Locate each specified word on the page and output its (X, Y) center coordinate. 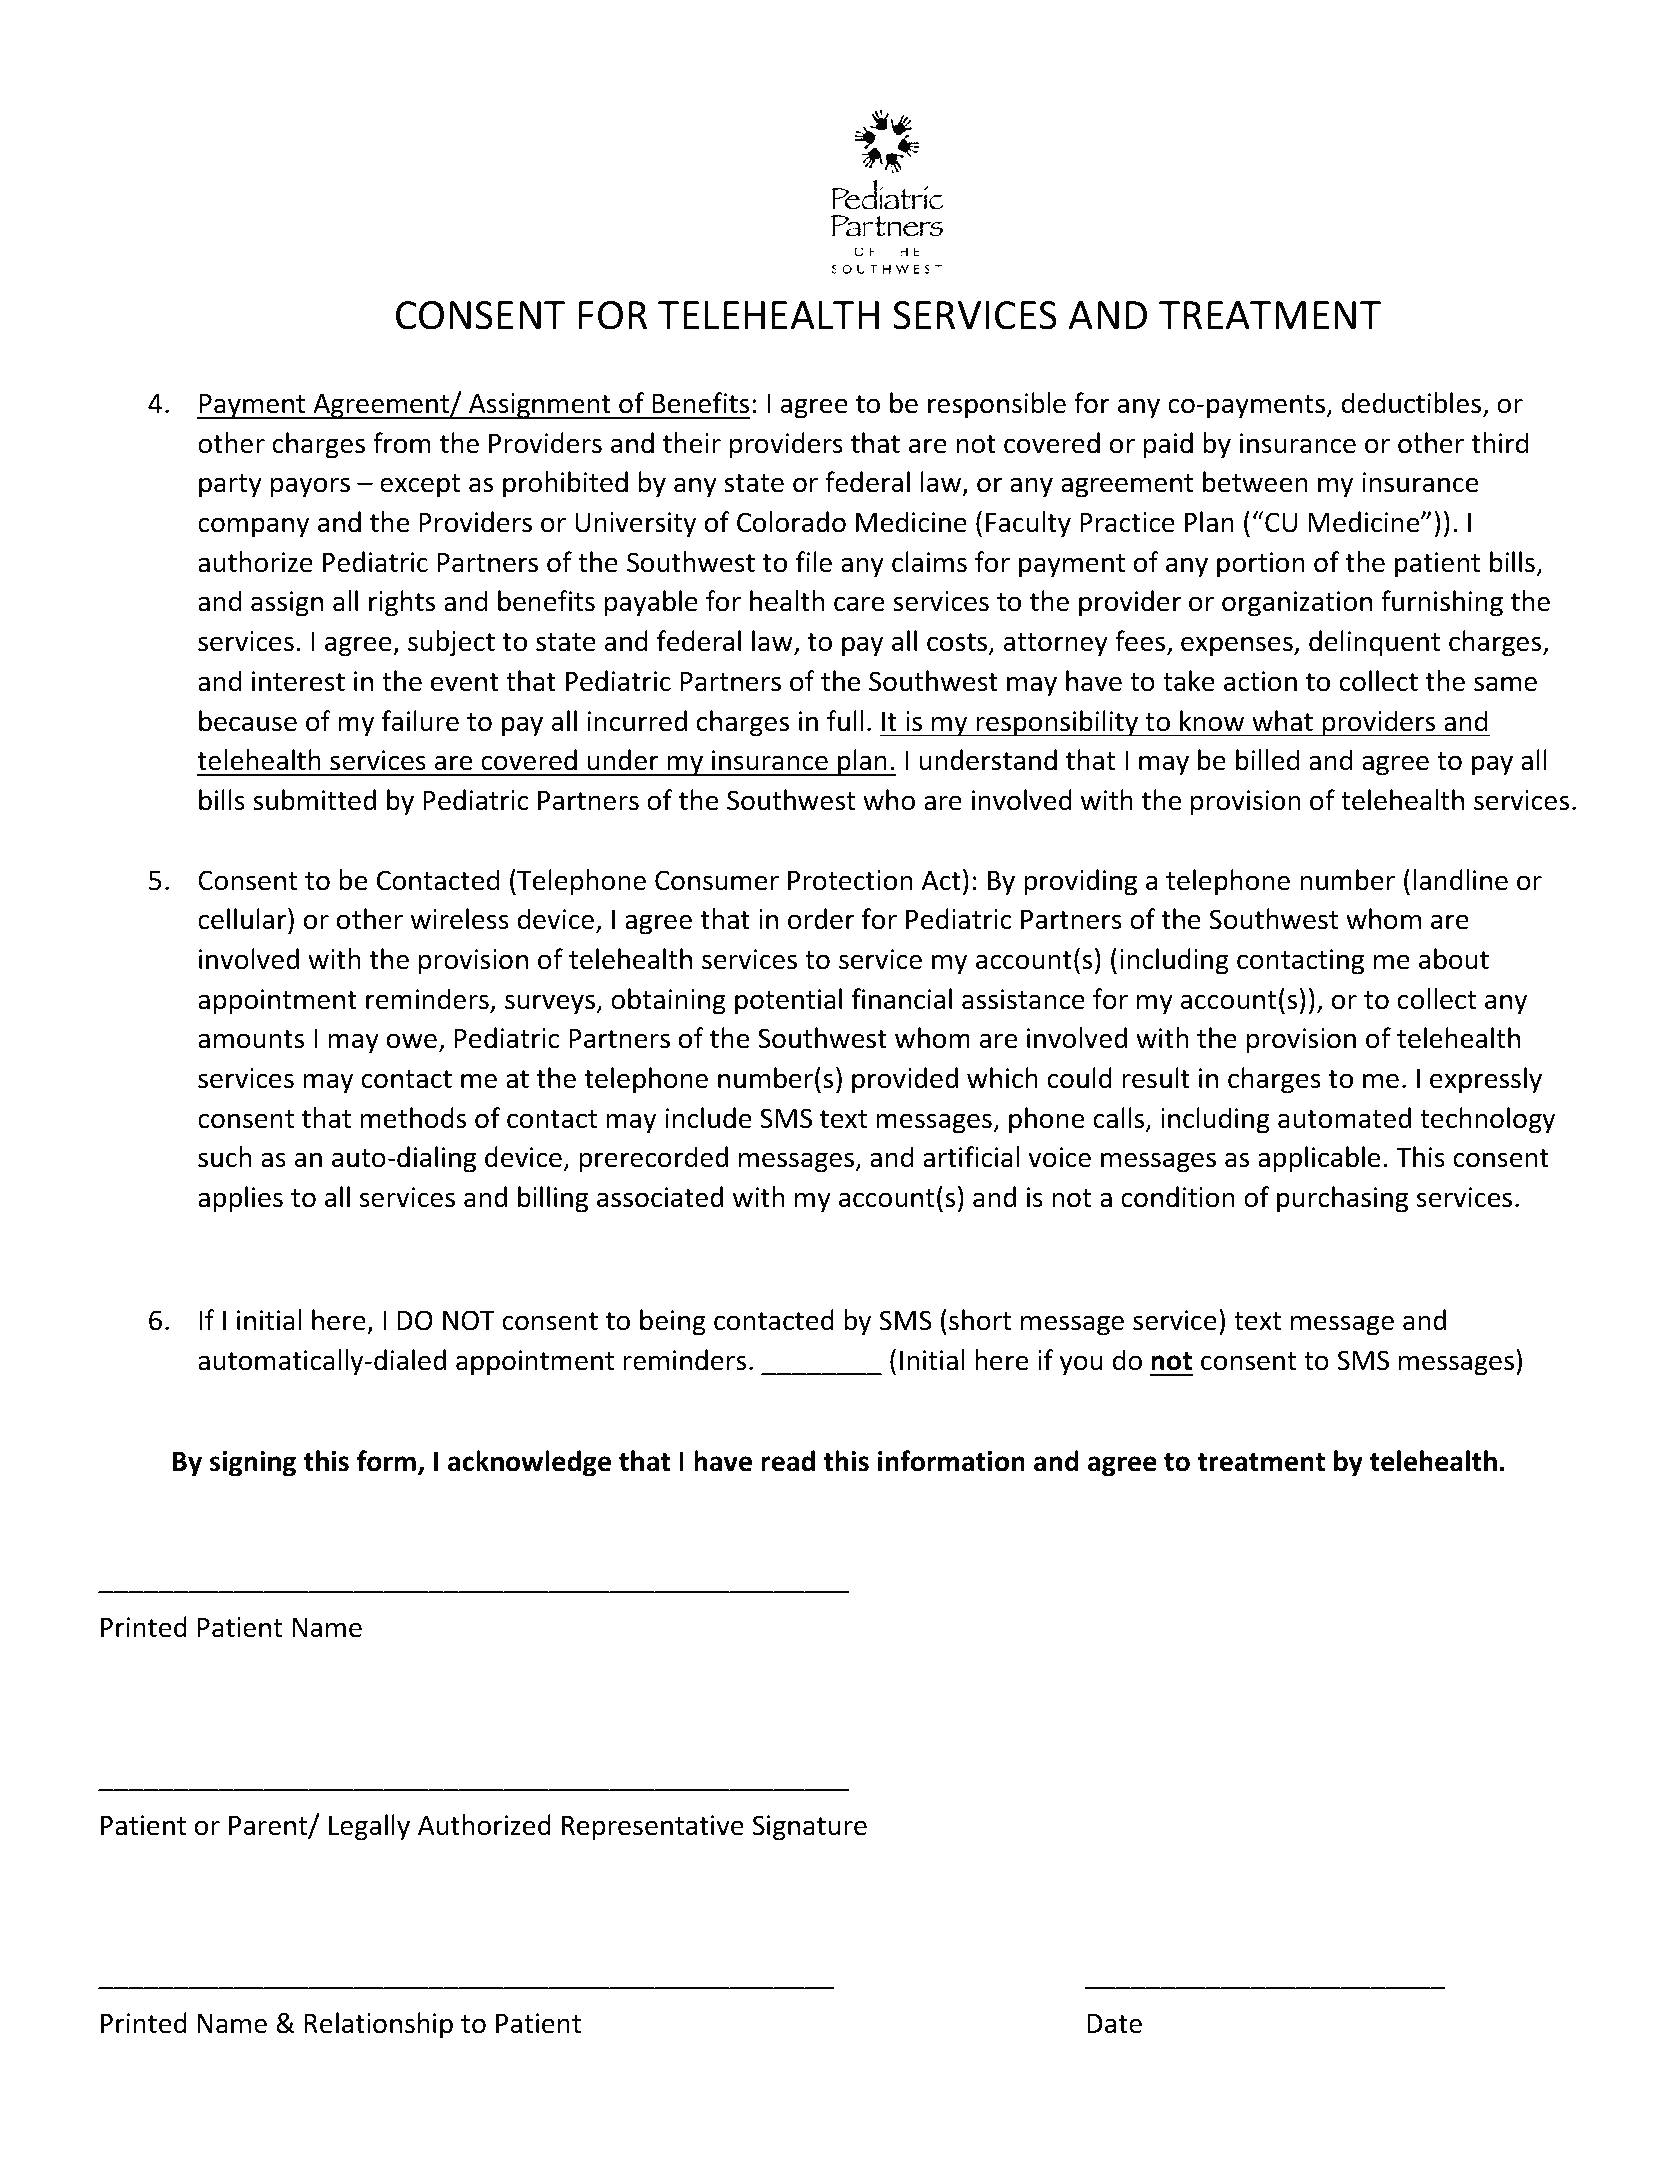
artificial (971, 1157)
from (402, 443)
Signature (810, 1828)
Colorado (791, 522)
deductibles (1413, 404)
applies (240, 1199)
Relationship (378, 2025)
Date (1114, 2024)
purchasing (1342, 1199)
